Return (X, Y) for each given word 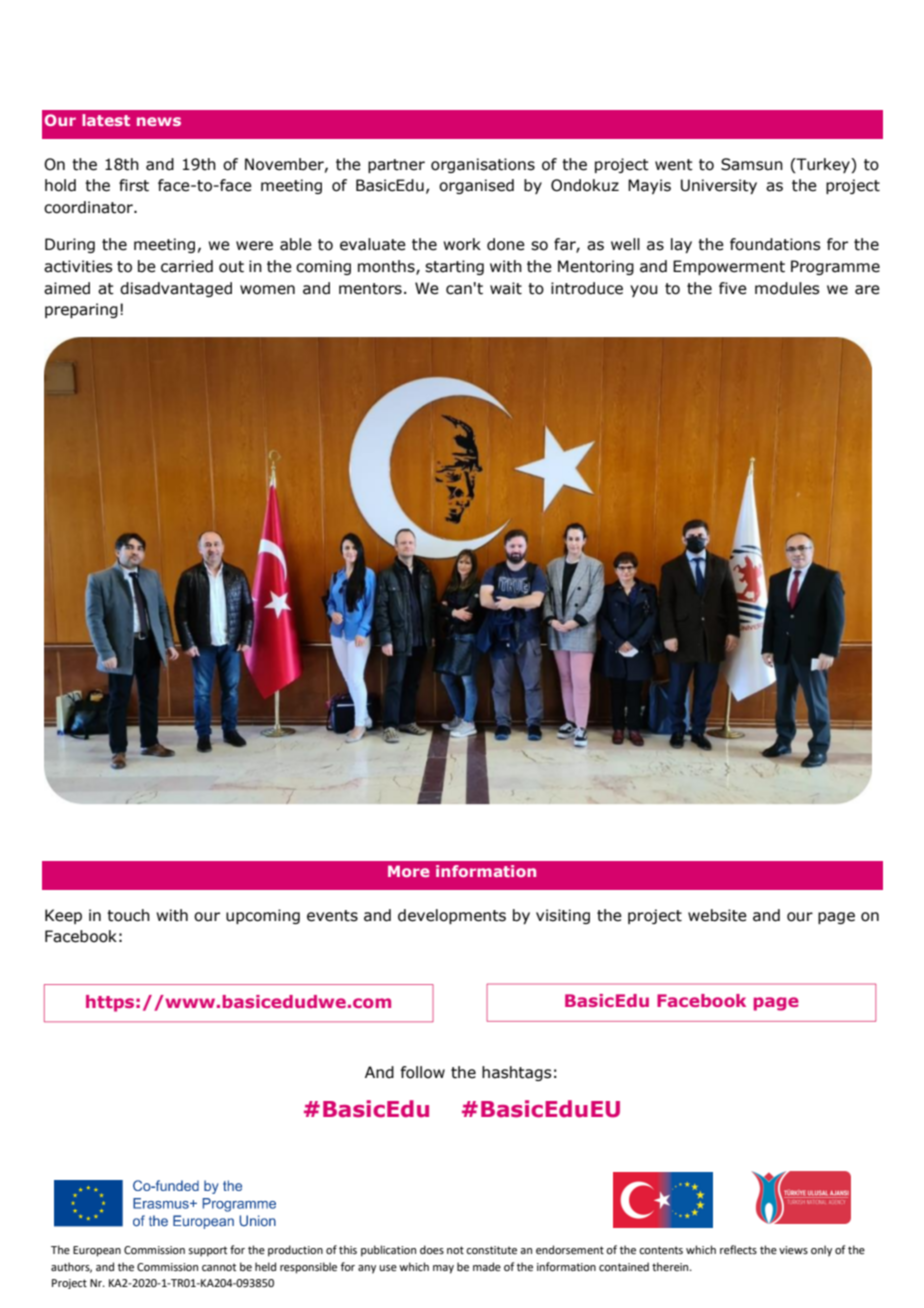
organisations (483, 165)
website (717, 915)
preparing (81, 310)
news (159, 121)
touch (128, 915)
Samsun (752, 164)
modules (787, 288)
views (793, 1250)
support (207, 1251)
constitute (491, 1250)
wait (506, 288)
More (409, 871)
